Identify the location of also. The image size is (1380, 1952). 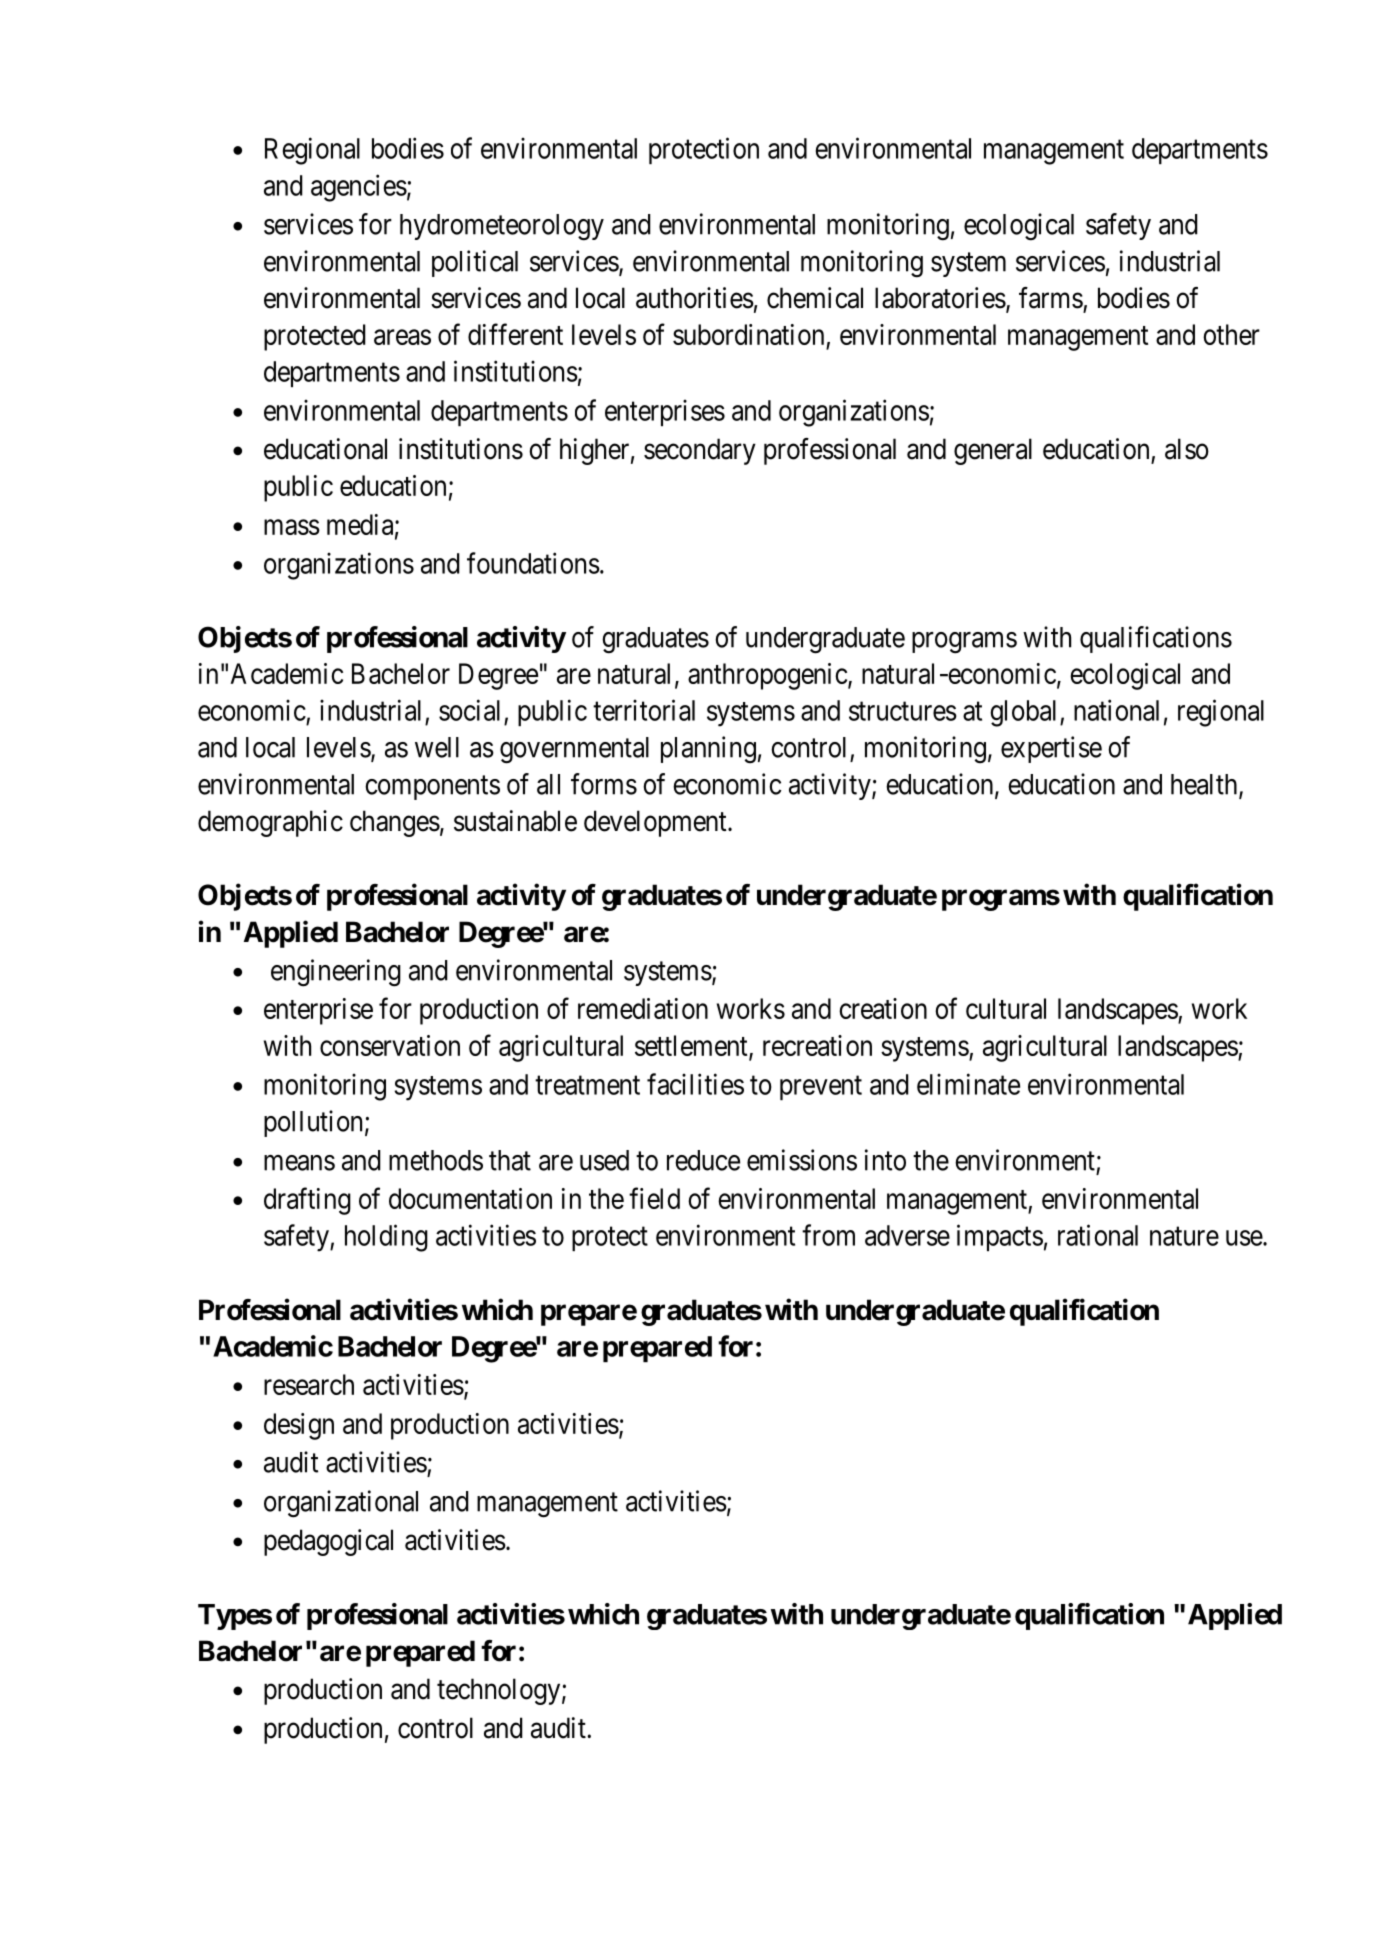
(1187, 449).
